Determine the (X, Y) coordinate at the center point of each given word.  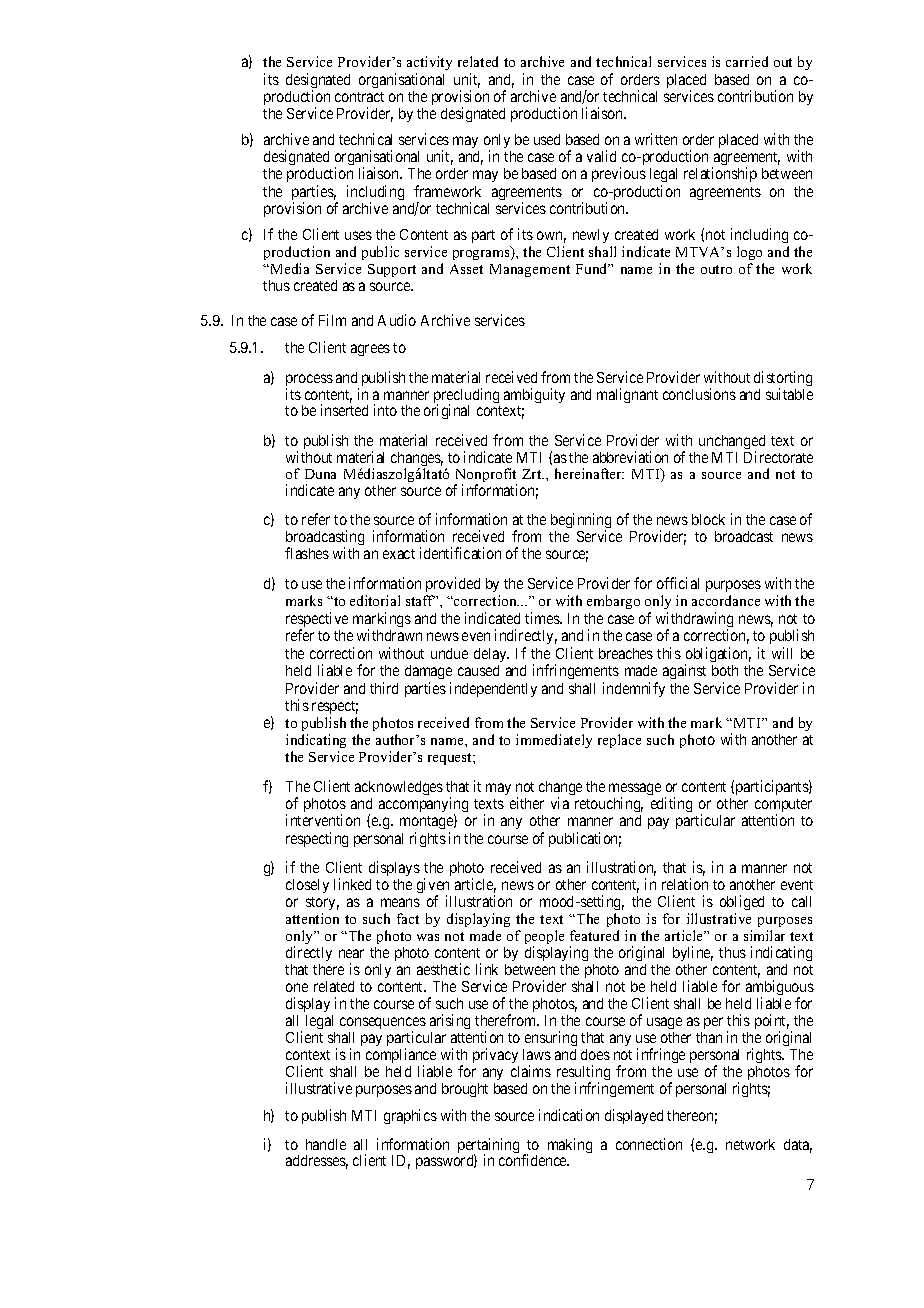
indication (569, 1115)
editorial (375, 600)
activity (429, 65)
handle (326, 1144)
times (543, 618)
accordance (726, 600)
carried (747, 61)
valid (601, 156)
